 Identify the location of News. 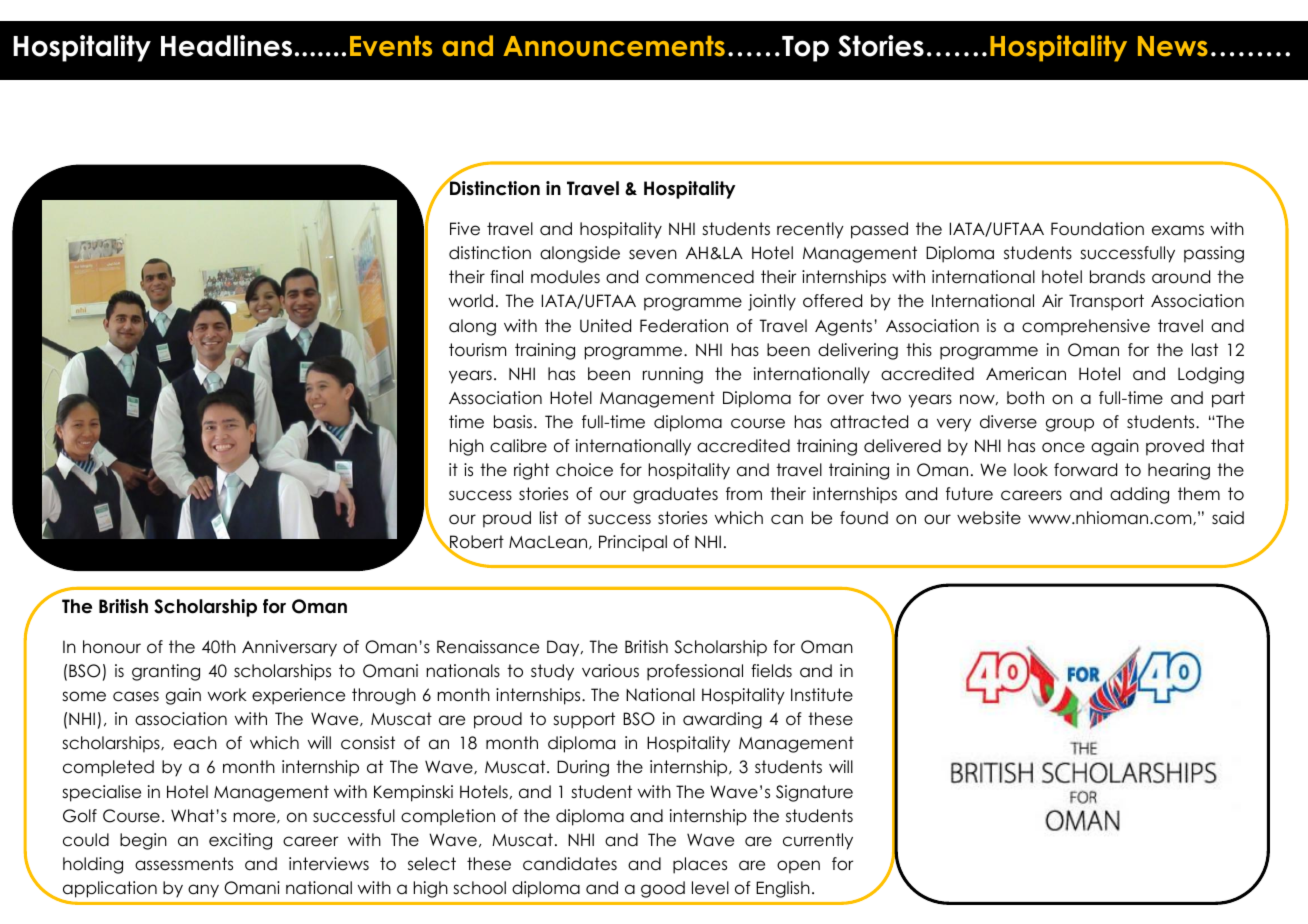
(1173, 46).
